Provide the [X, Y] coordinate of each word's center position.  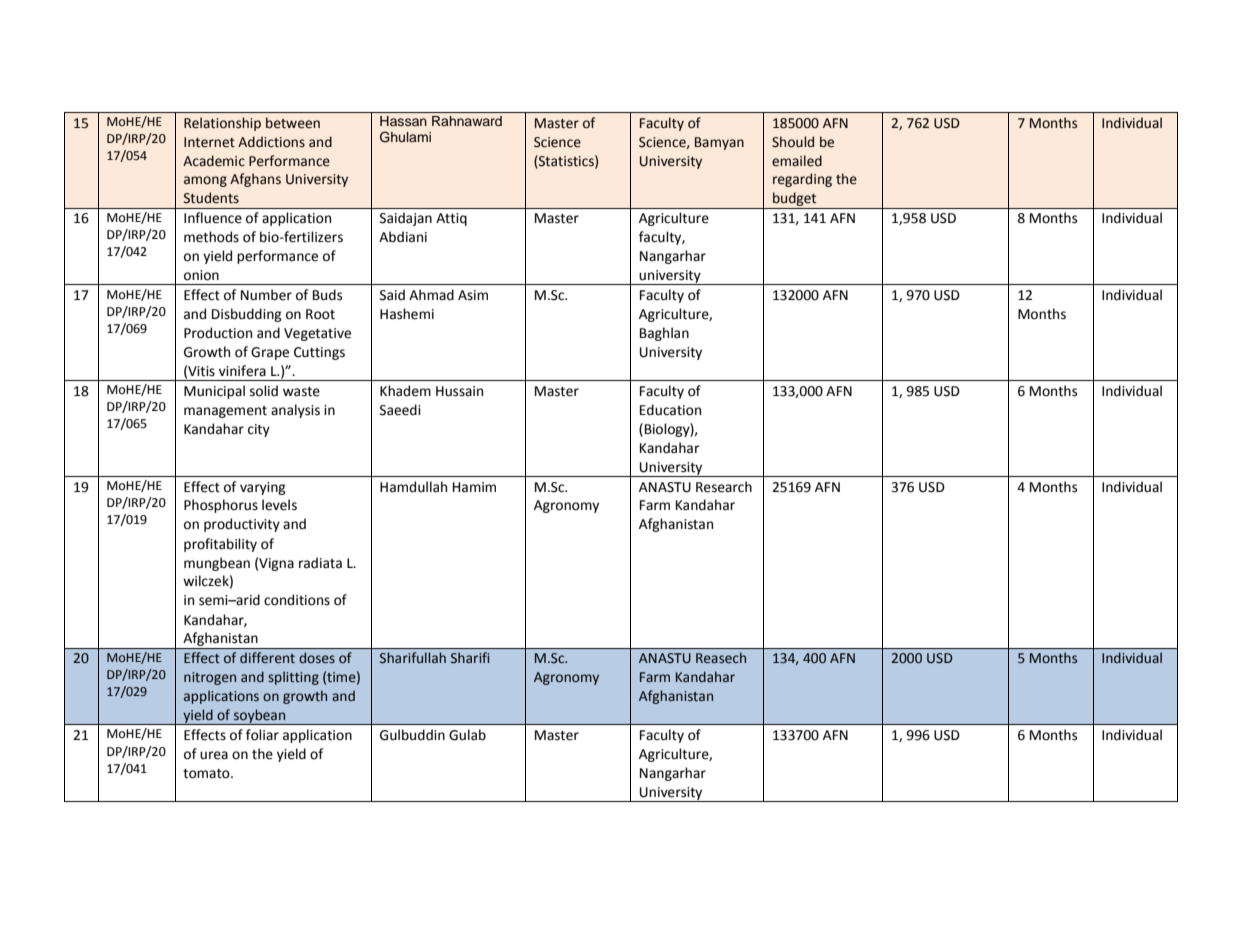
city [259, 430]
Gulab [467, 735]
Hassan [403, 121]
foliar [262, 735]
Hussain [459, 391]
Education [670, 410]
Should [793, 142]
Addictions [271, 142]
